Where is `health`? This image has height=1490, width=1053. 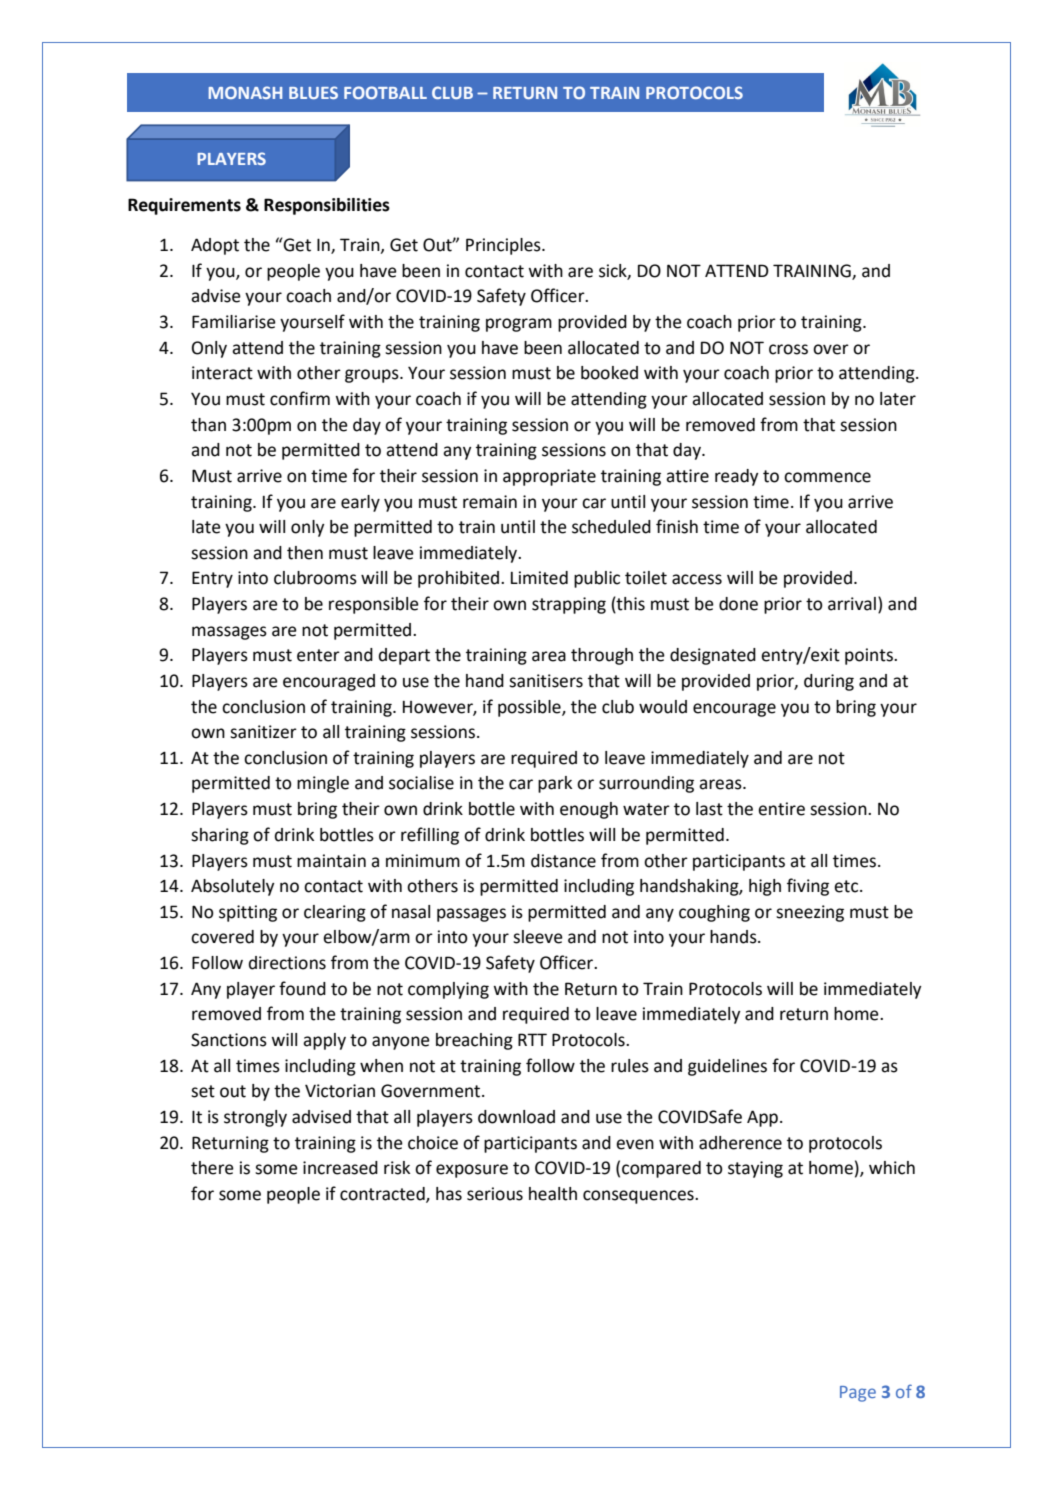
health is located at coordinates (553, 1194).
